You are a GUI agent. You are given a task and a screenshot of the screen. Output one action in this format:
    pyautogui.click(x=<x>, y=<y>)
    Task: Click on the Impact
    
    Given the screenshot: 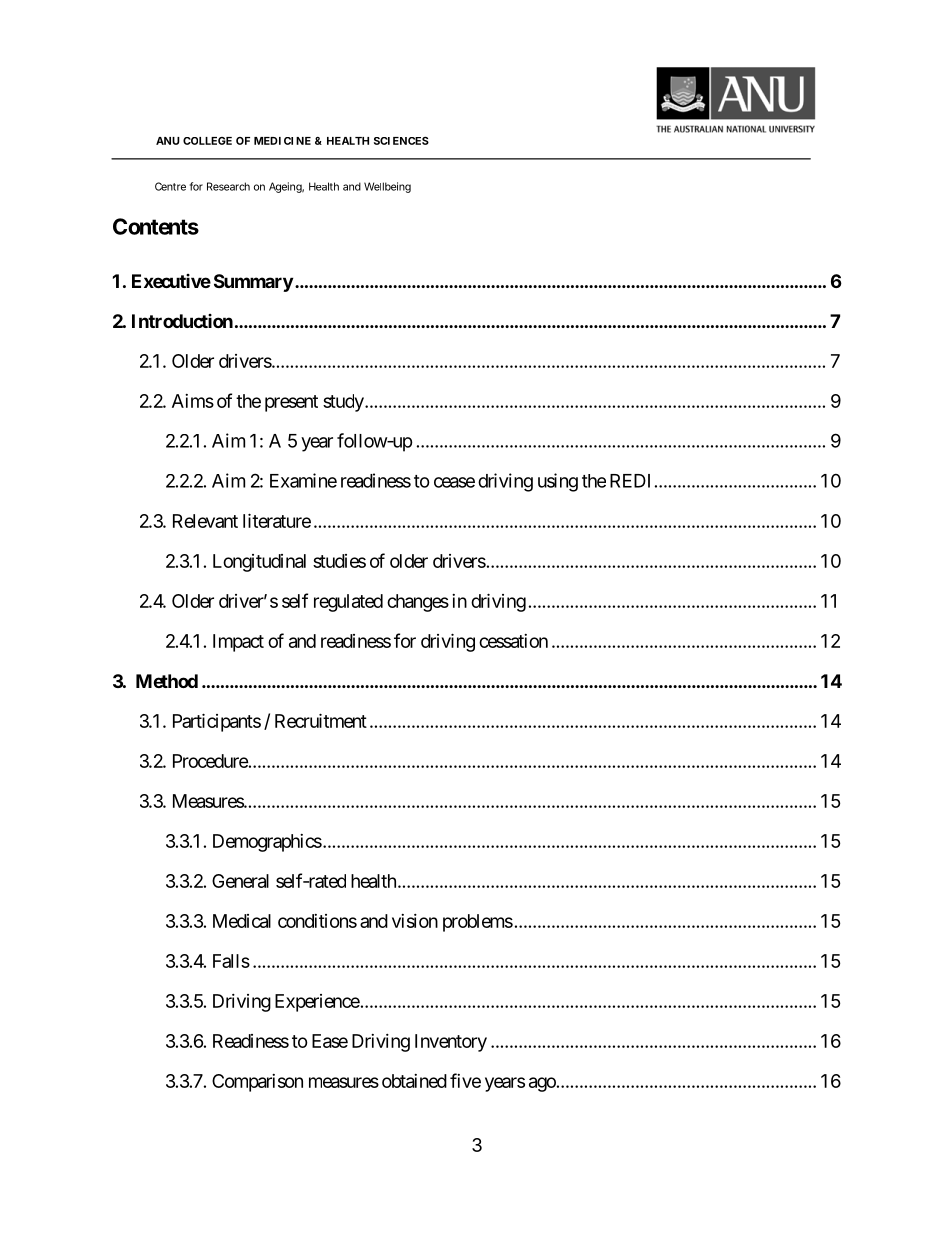 What is the action you would take?
    pyautogui.click(x=238, y=643)
